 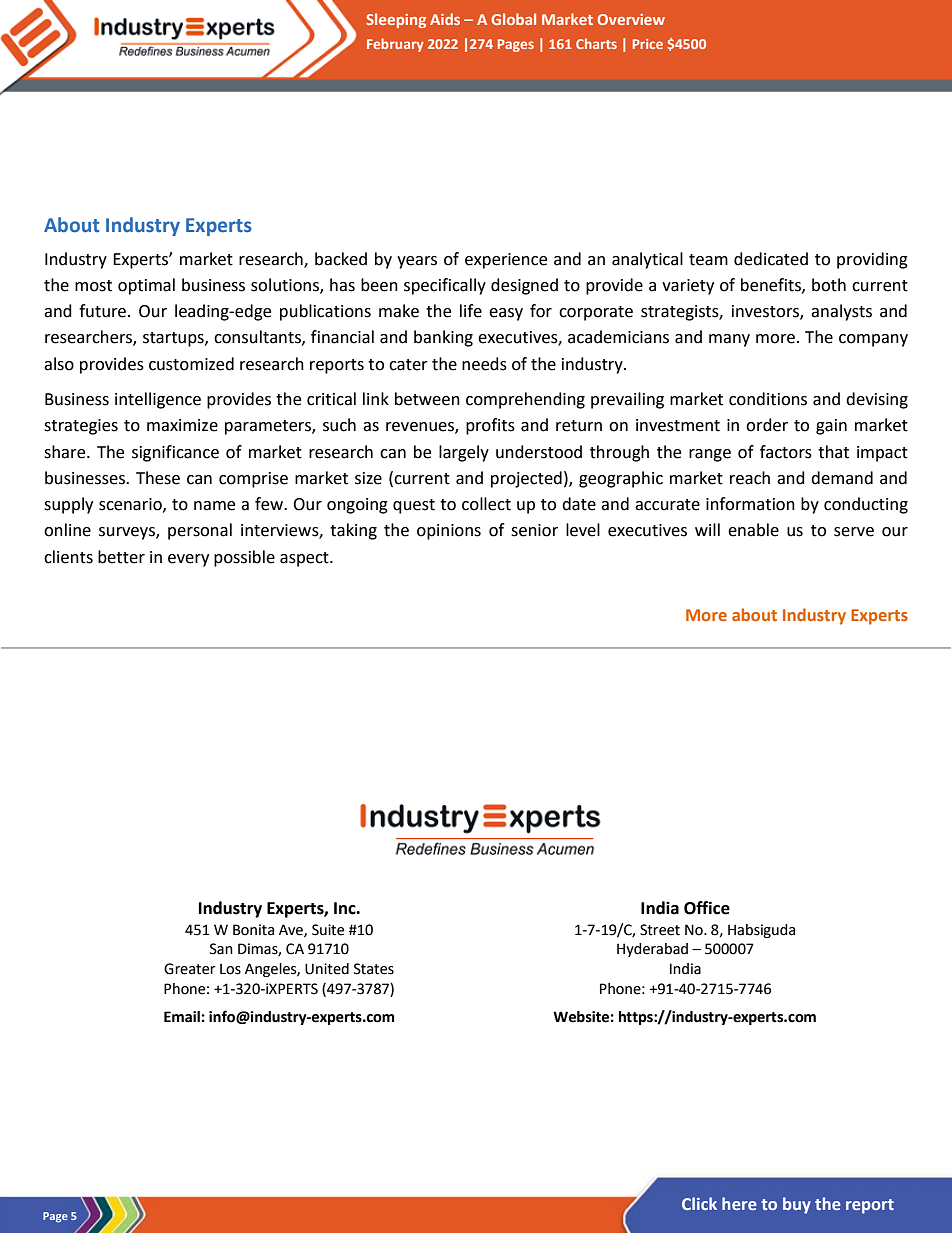 What do you see at coordinates (449, 532) in the screenshot?
I see `opinions` at bounding box center [449, 532].
